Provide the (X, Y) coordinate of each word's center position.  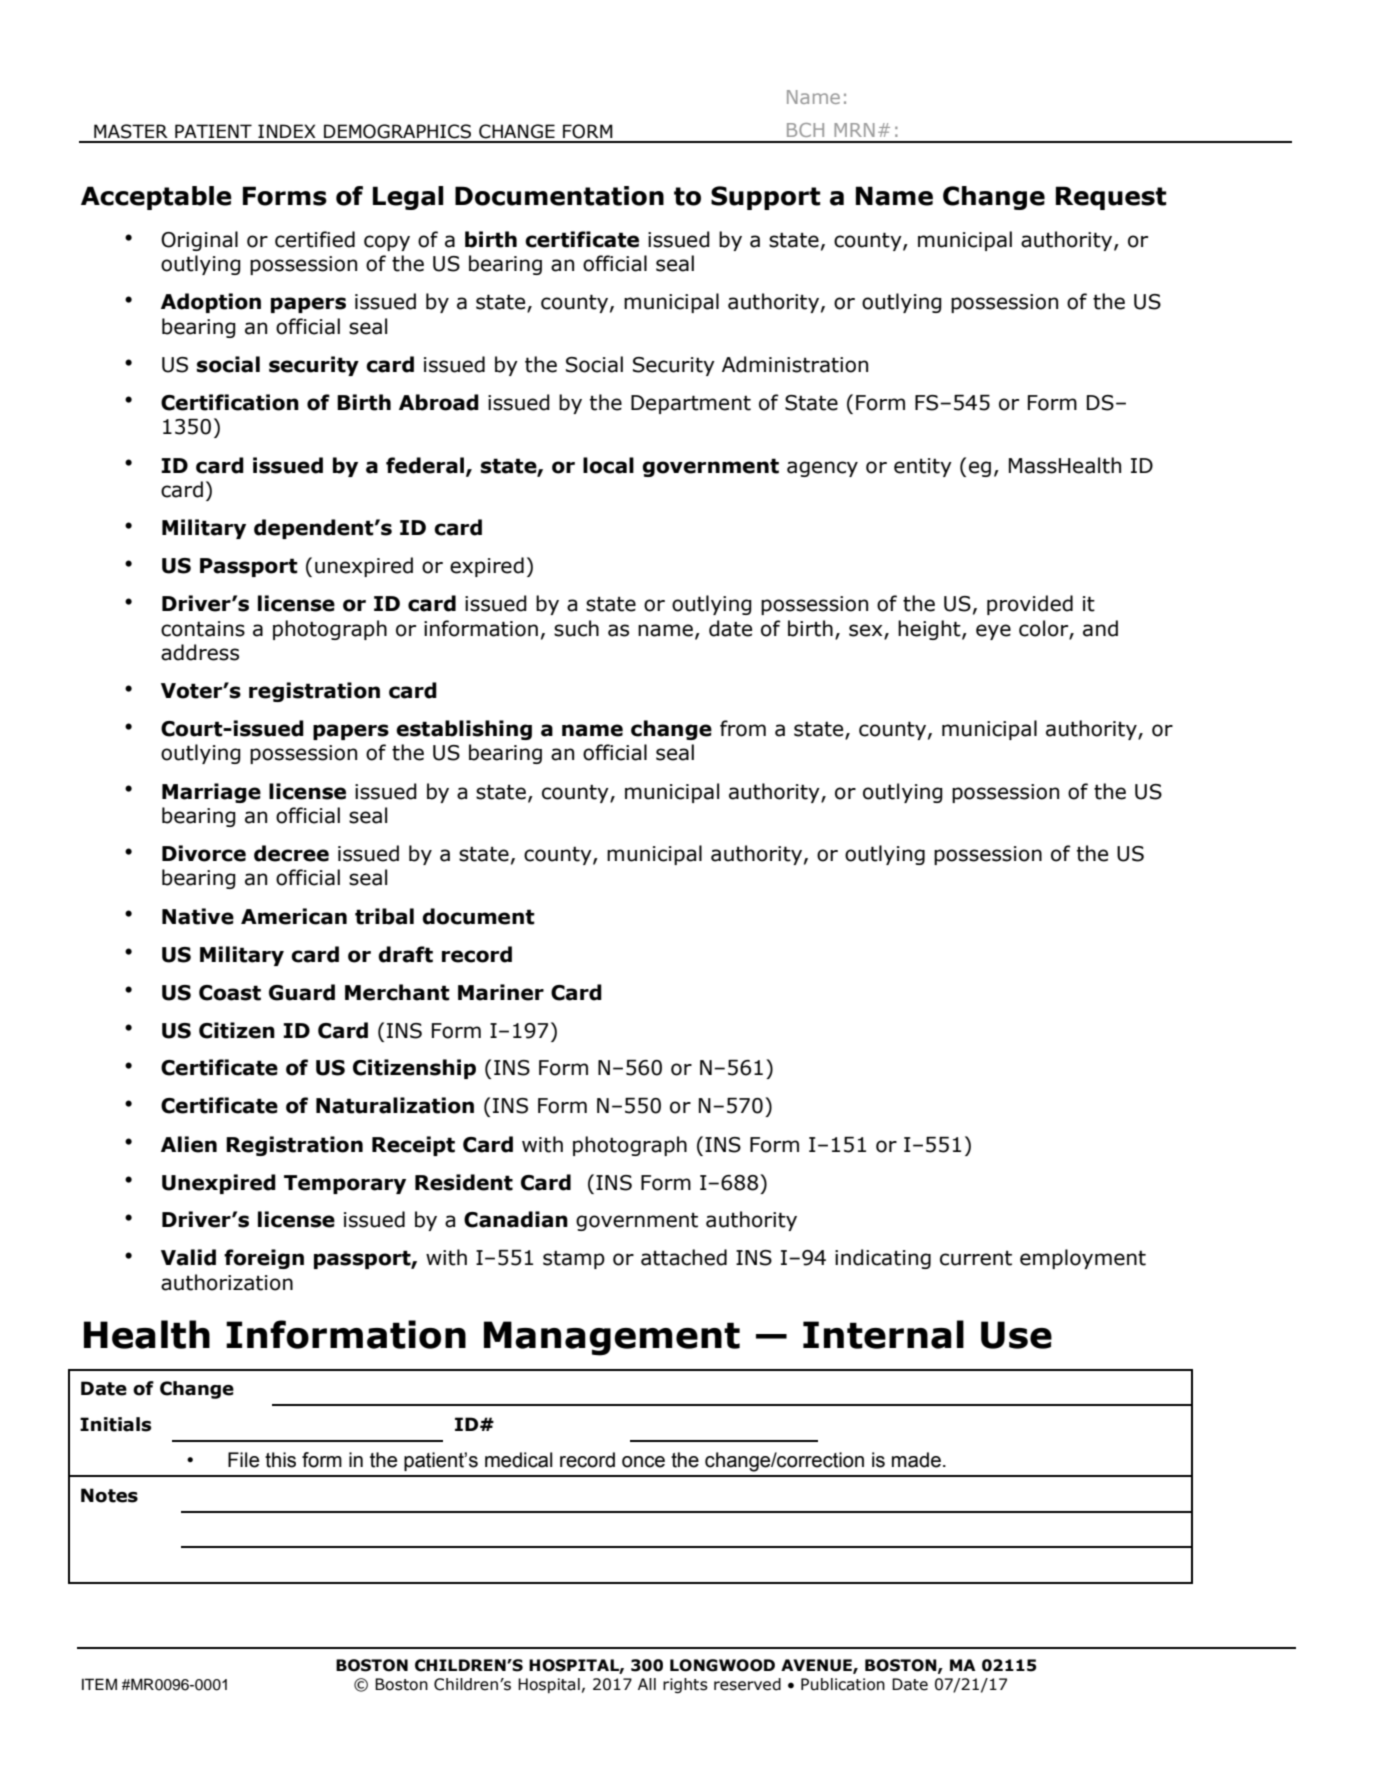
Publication (843, 1684)
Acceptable (156, 198)
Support (766, 198)
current (976, 1258)
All (647, 1684)
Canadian (516, 1219)
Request (1111, 198)
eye (993, 632)
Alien (189, 1144)
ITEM (99, 1684)
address (200, 652)
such (576, 628)
